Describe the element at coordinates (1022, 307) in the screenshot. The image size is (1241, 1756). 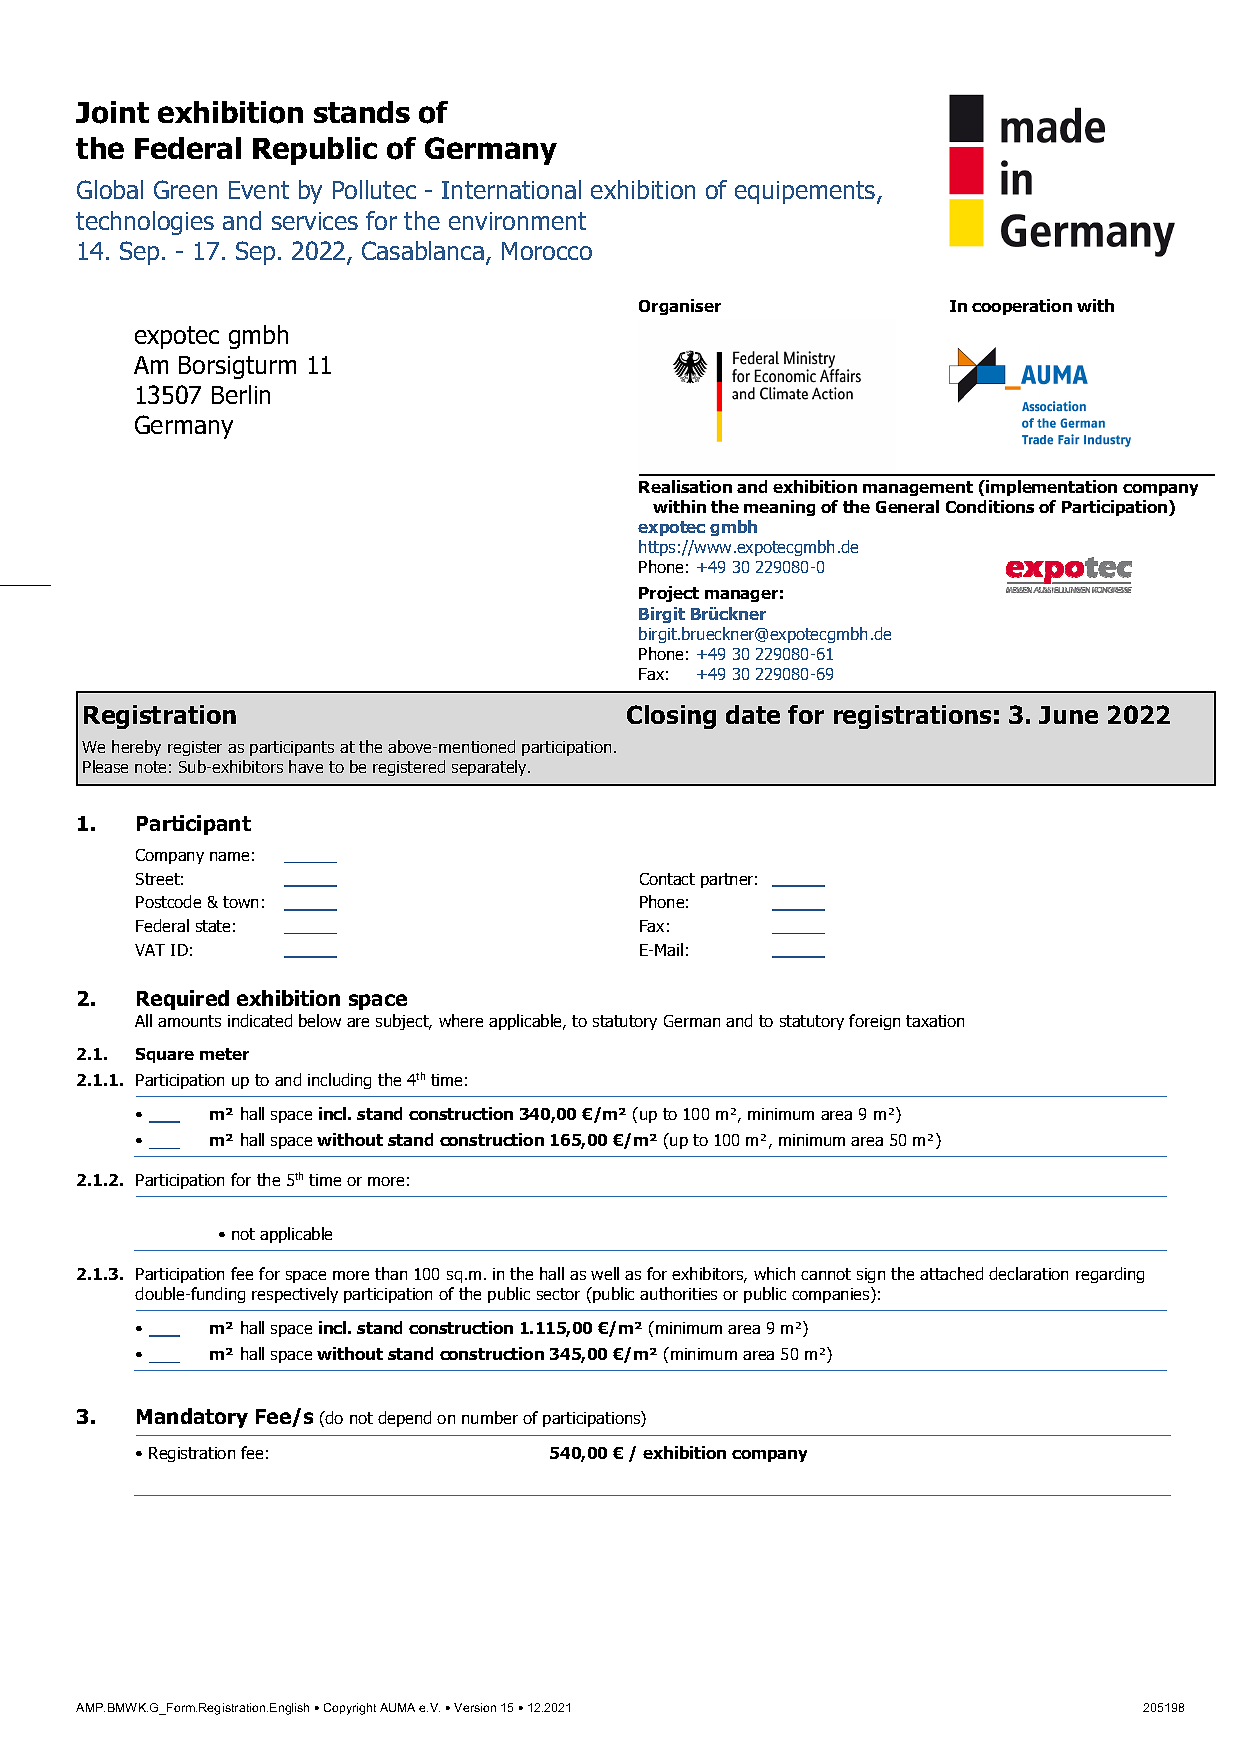
I see `cooperation` at that location.
